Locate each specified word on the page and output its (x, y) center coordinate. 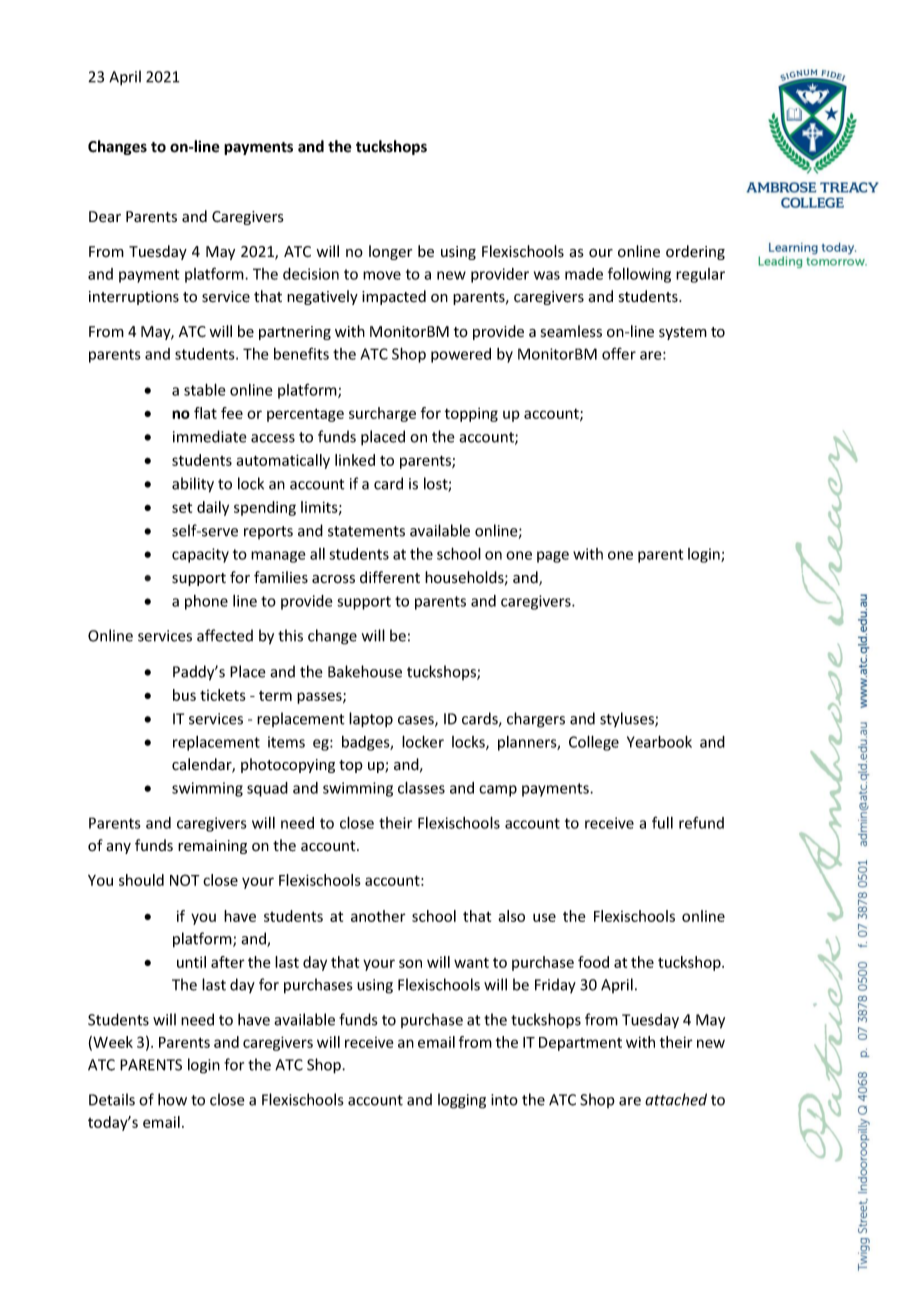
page (553, 557)
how (172, 1099)
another (378, 916)
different (390, 577)
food (593, 962)
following (639, 275)
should (141, 880)
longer (390, 252)
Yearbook (659, 741)
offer (619, 353)
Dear (105, 217)
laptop (371, 720)
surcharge (382, 414)
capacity (200, 555)
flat (205, 413)
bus (184, 695)
